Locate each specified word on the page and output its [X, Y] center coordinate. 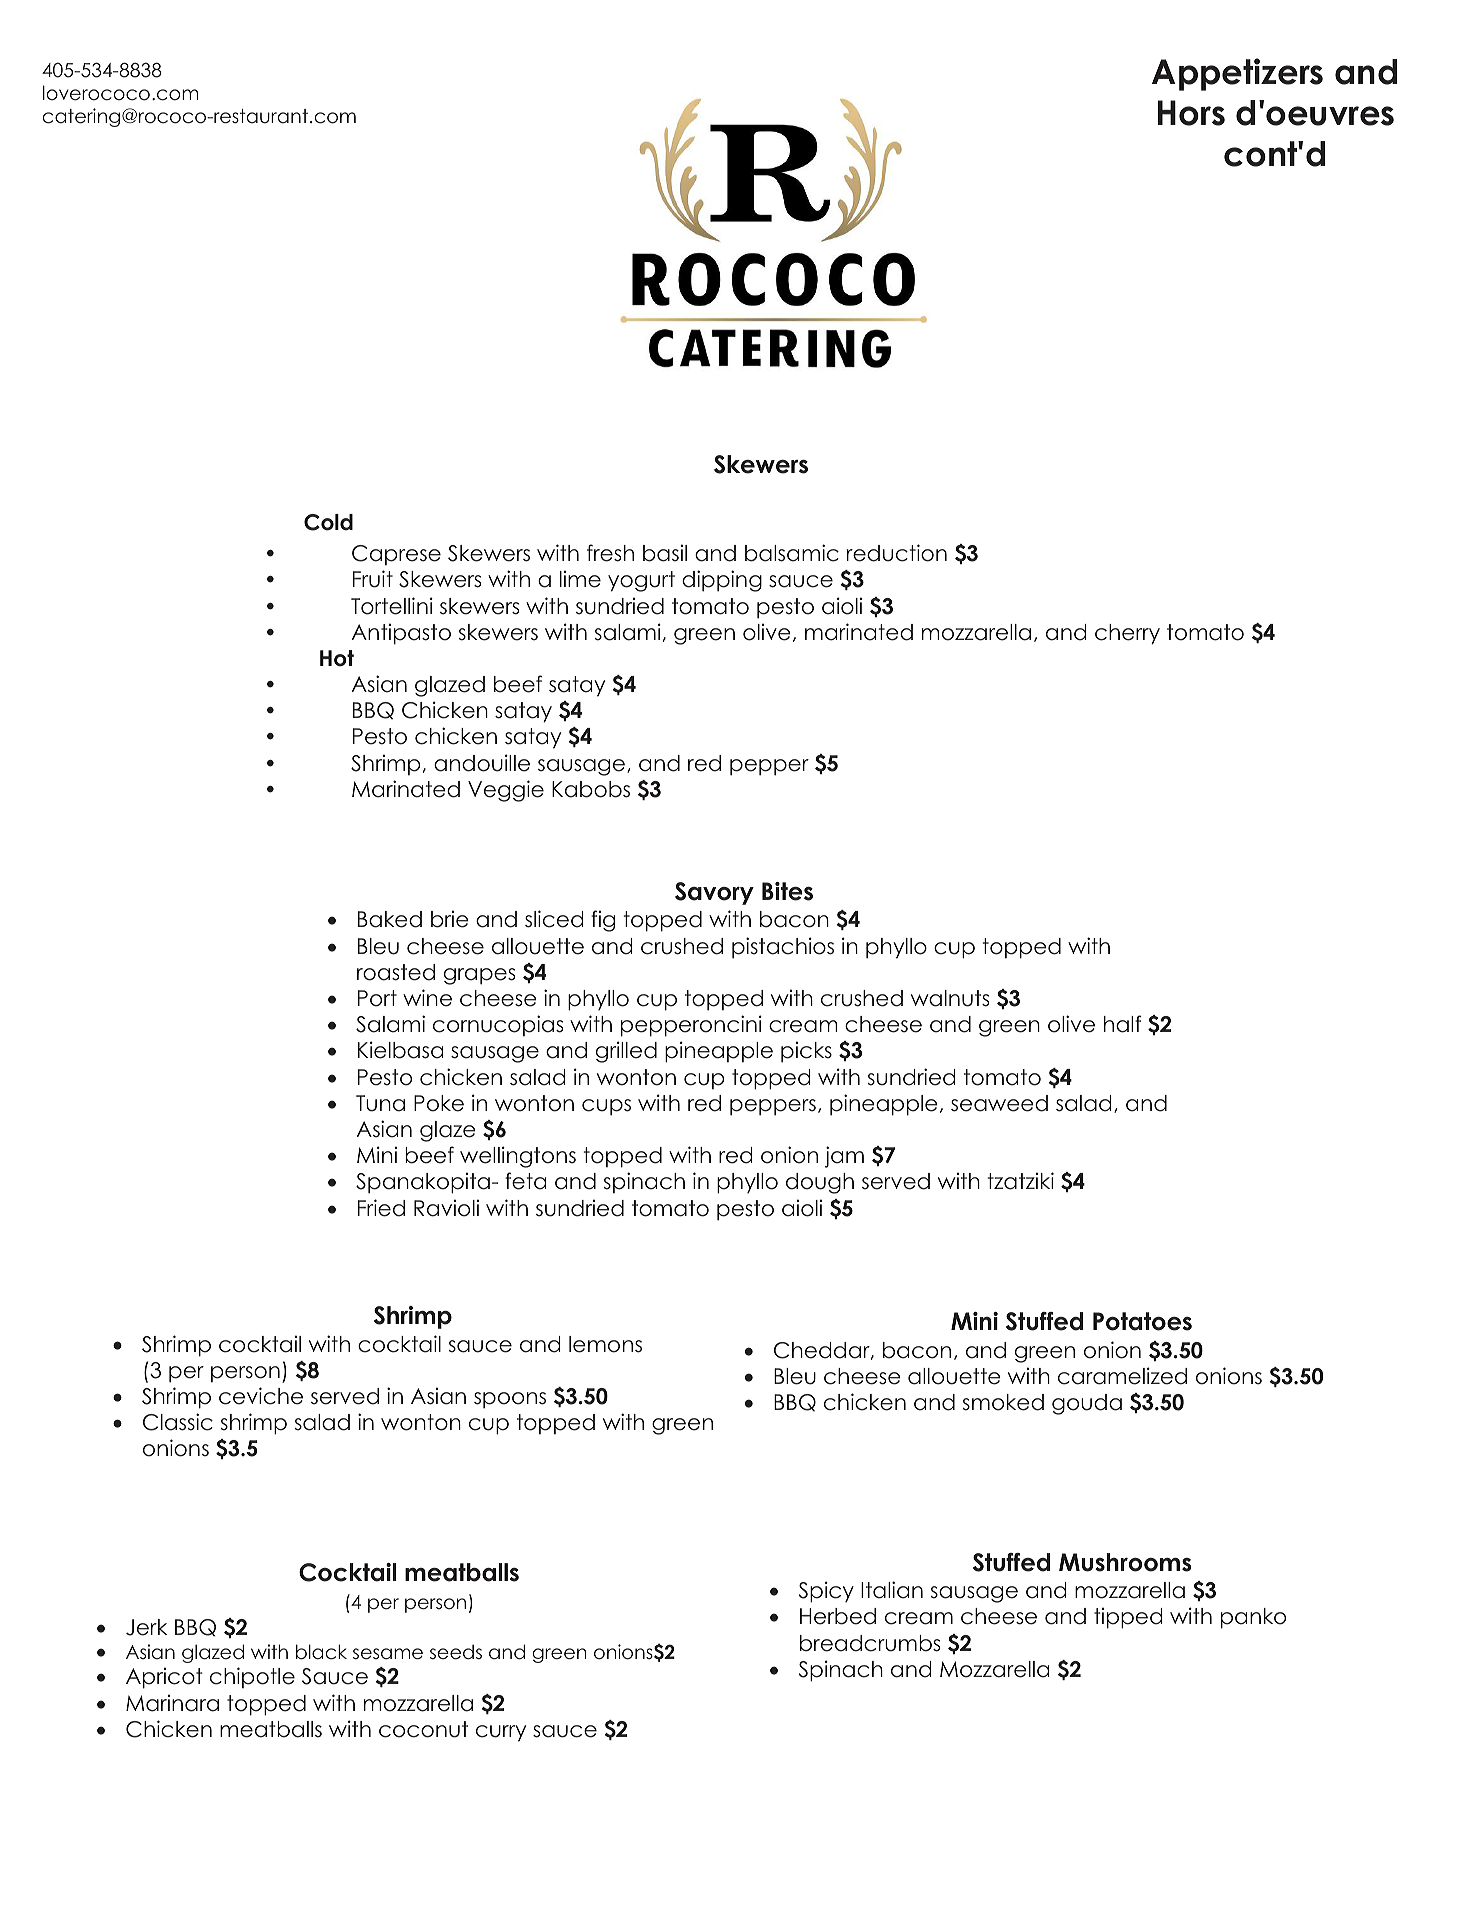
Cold [328, 522]
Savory [714, 893]
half [1122, 1024]
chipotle [252, 1677]
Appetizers [1237, 74]
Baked [390, 919]
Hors [1191, 113]
